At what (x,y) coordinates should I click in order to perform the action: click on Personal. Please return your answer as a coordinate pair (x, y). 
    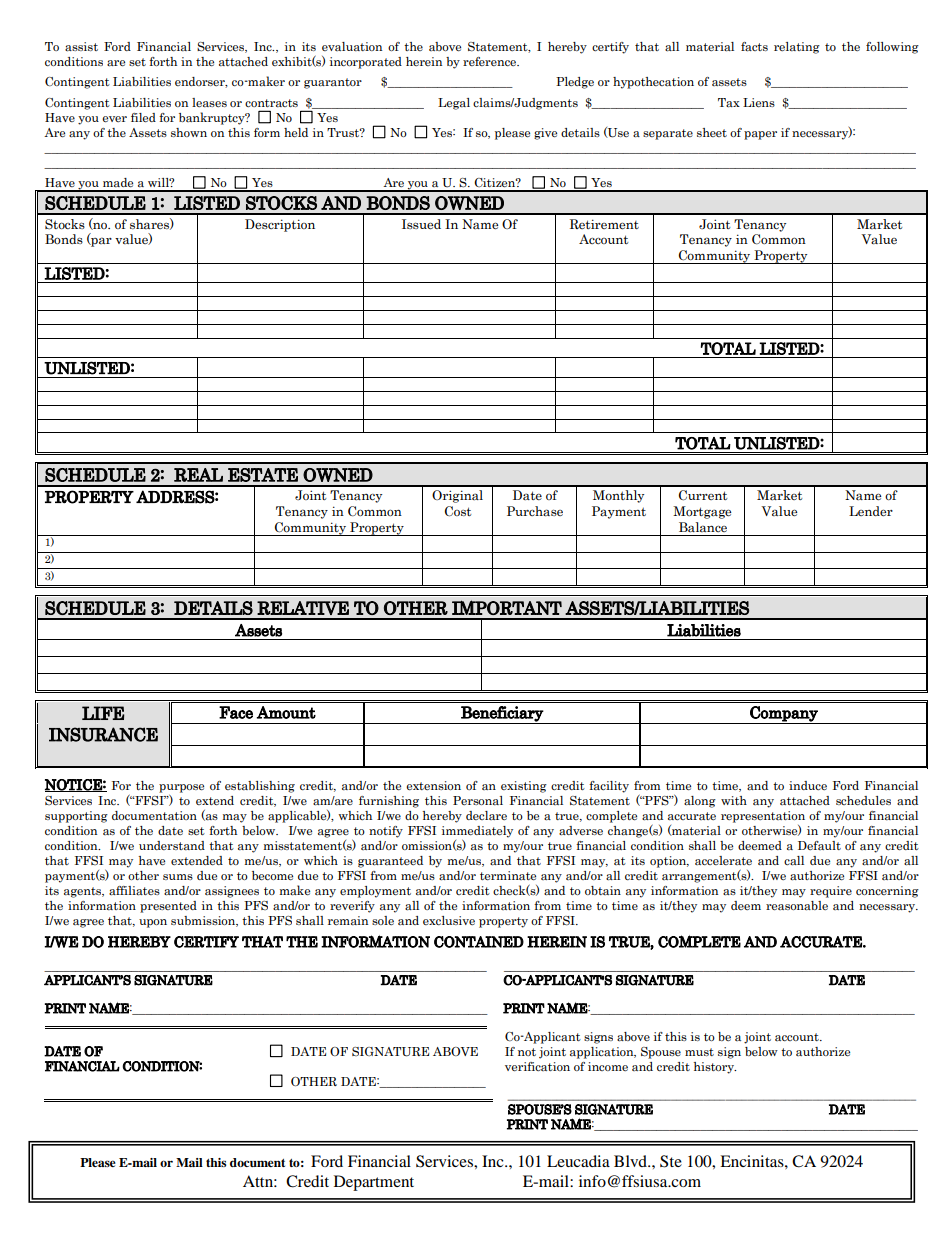
    Looking at the image, I should click on (478, 801).
